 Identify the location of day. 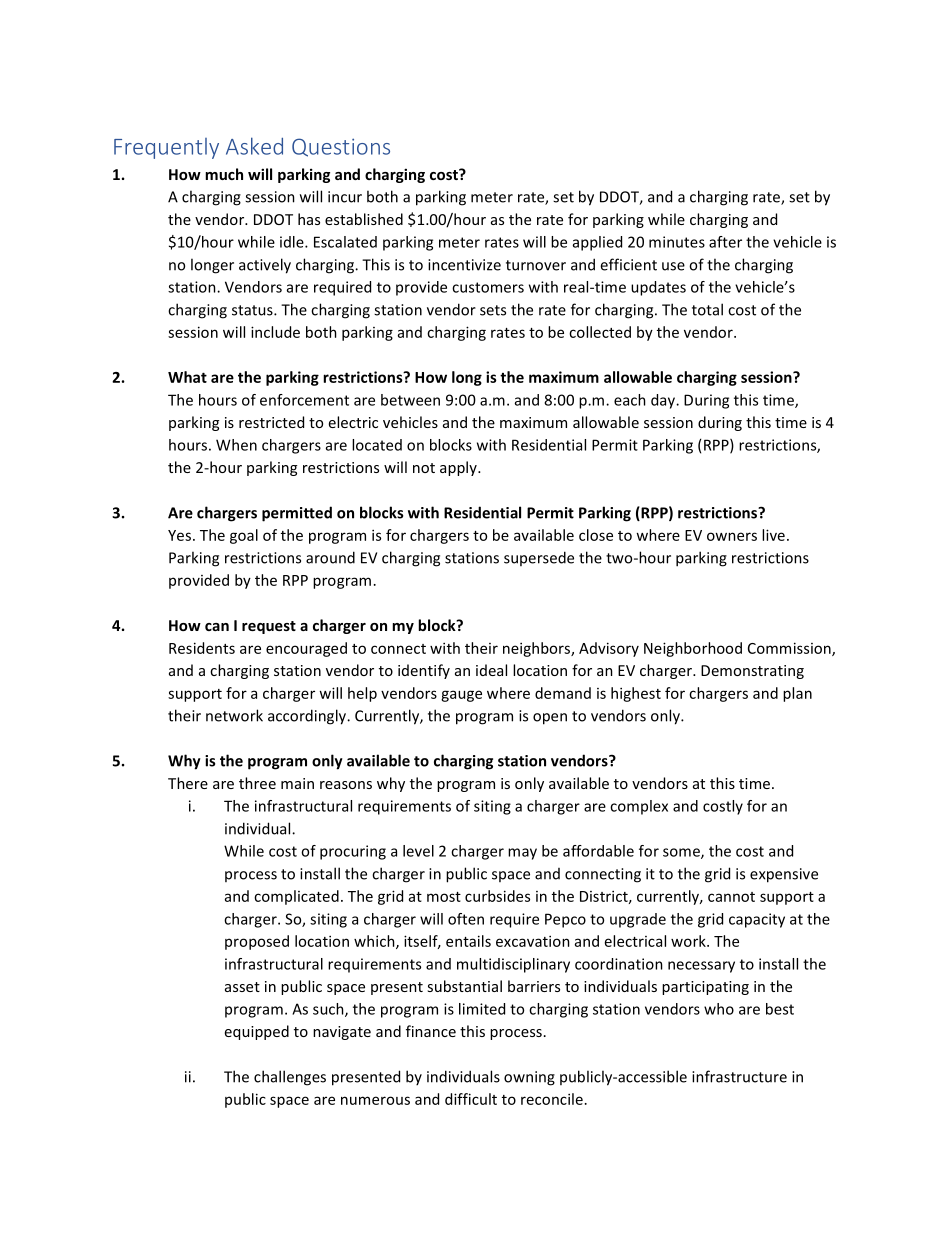
(664, 401).
